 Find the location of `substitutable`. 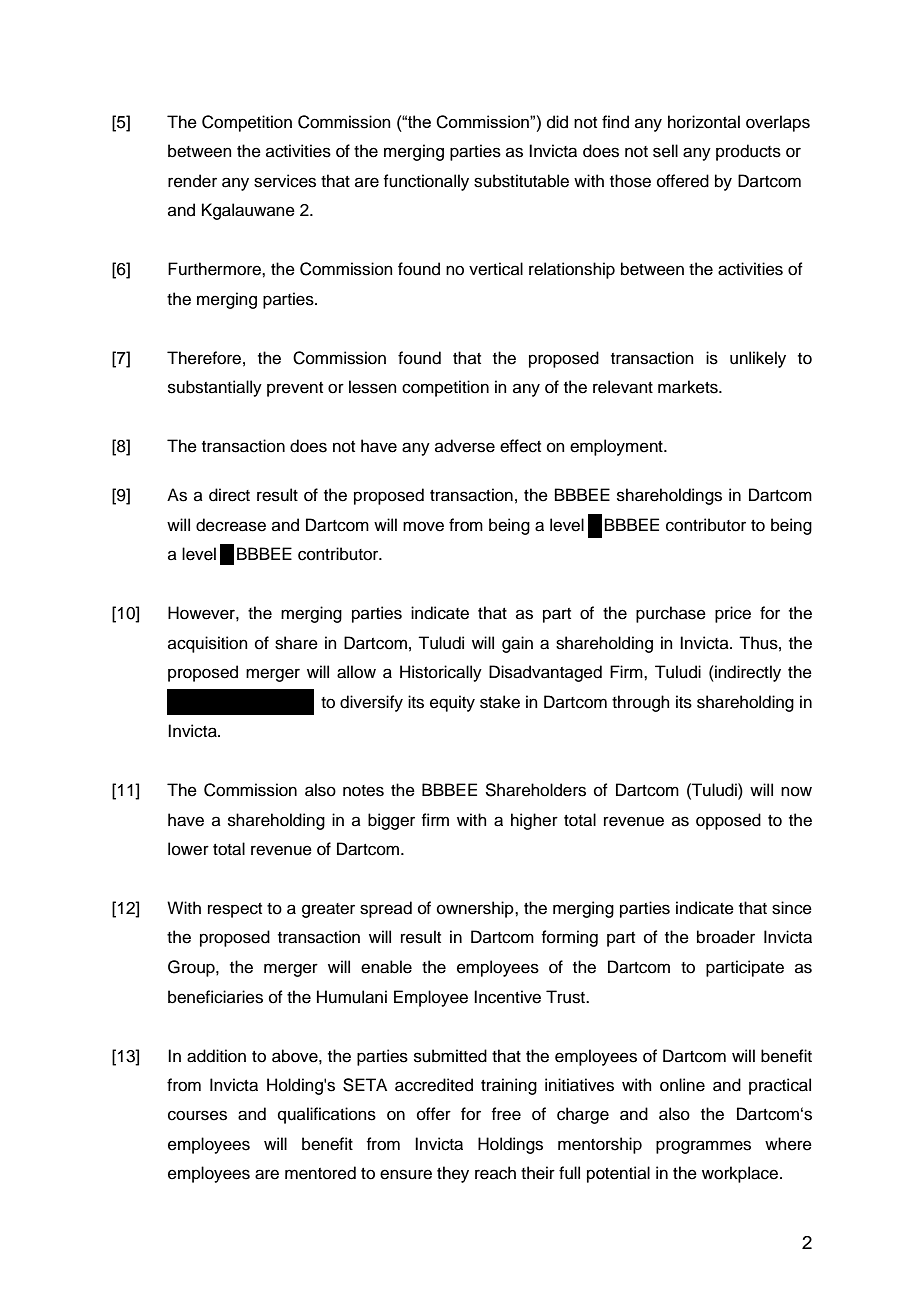

substitutable is located at coordinates (521, 181).
